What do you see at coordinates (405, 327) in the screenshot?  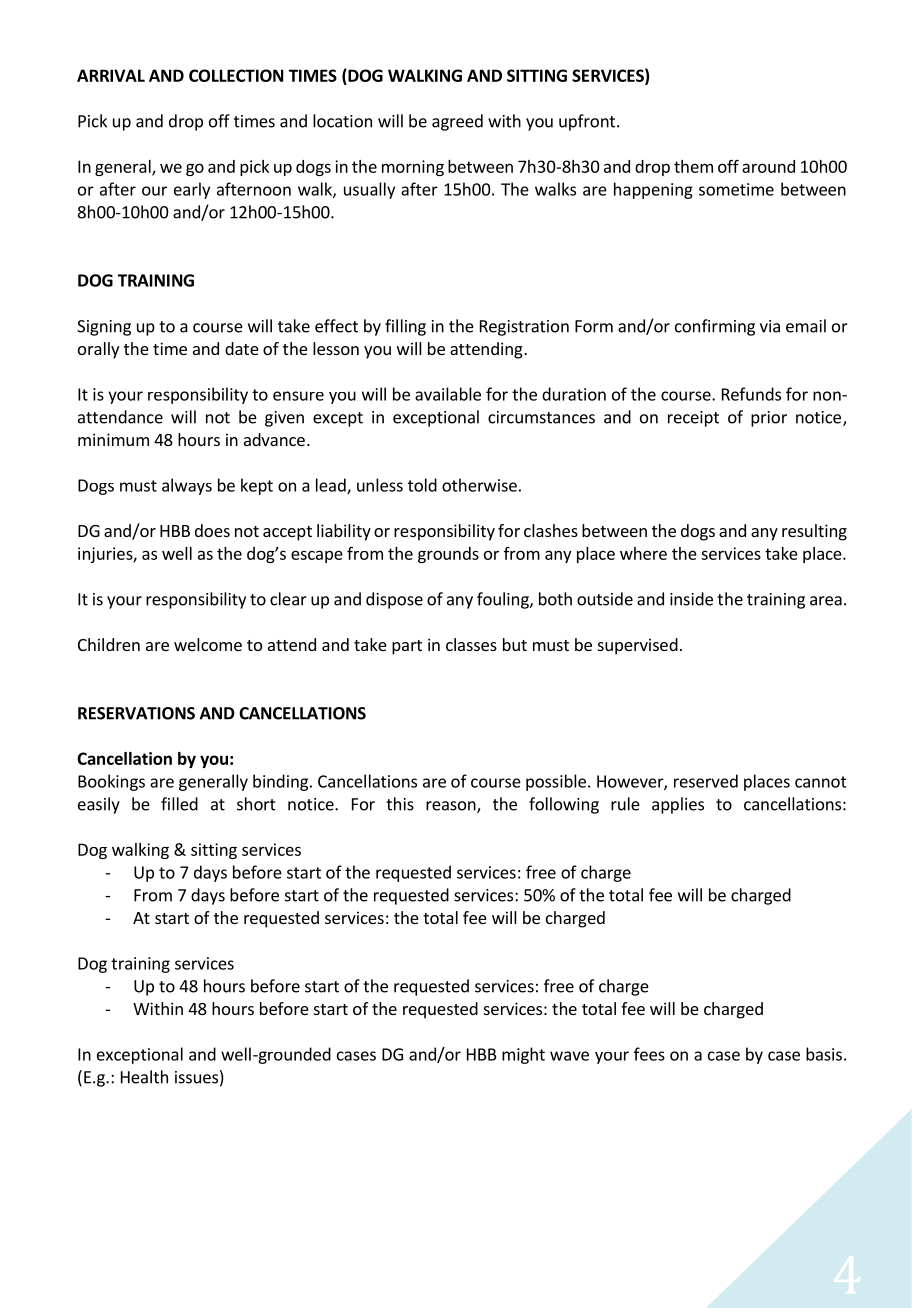 I see `filling` at bounding box center [405, 327].
